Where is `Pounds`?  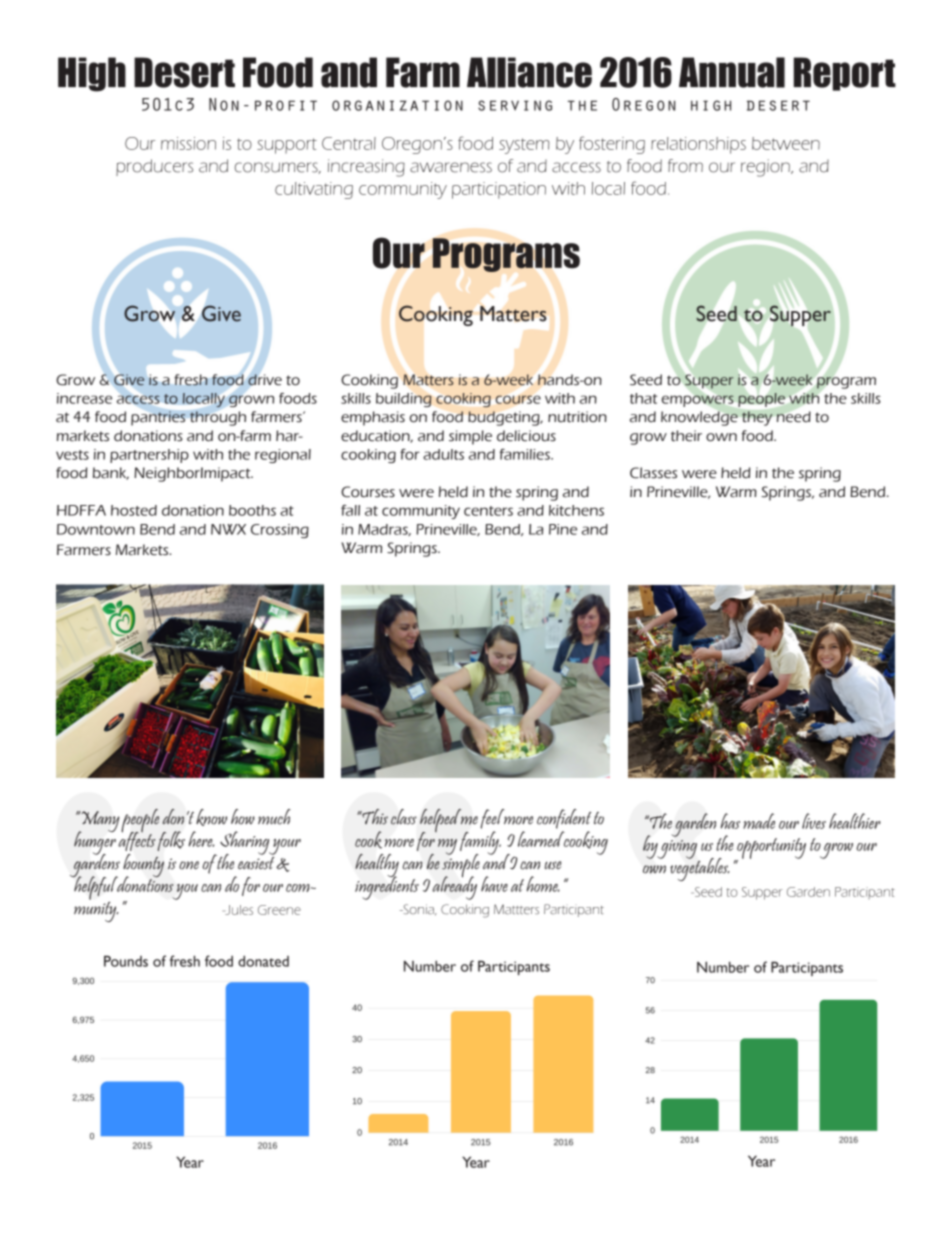 Pounds is located at coordinates (126, 961).
